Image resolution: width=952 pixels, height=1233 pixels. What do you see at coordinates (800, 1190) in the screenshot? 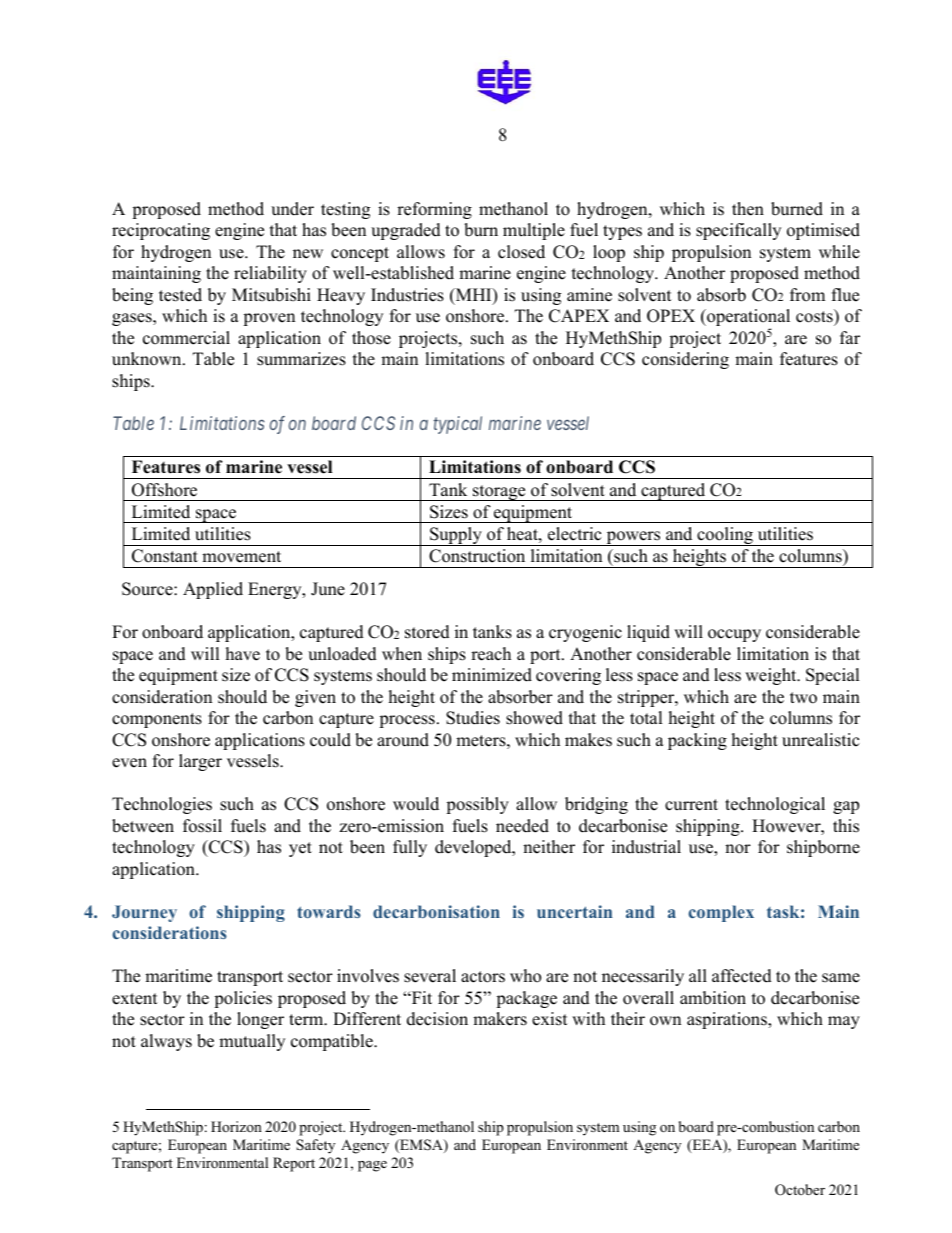
I see `October` at bounding box center [800, 1190].
